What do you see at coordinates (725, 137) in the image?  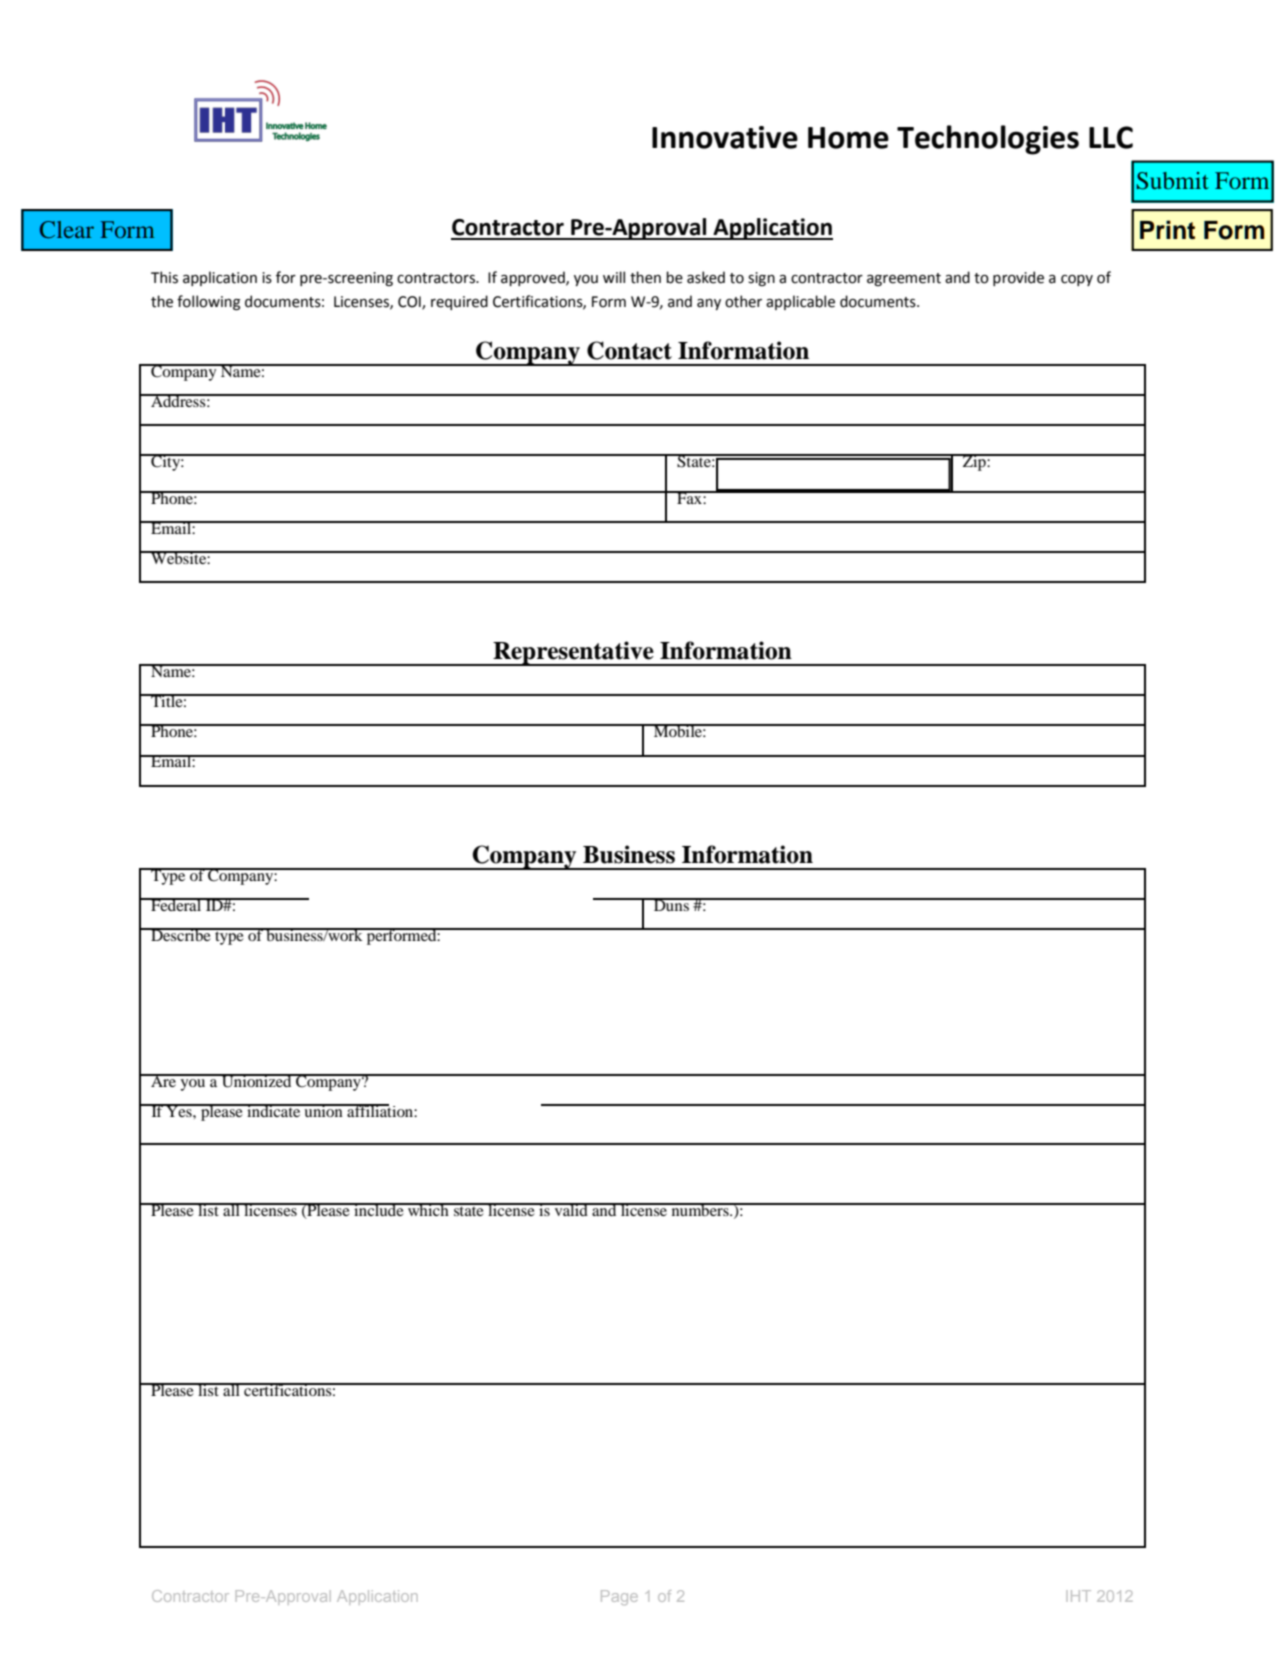 I see `Innovative` at bounding box center [725, 137].
